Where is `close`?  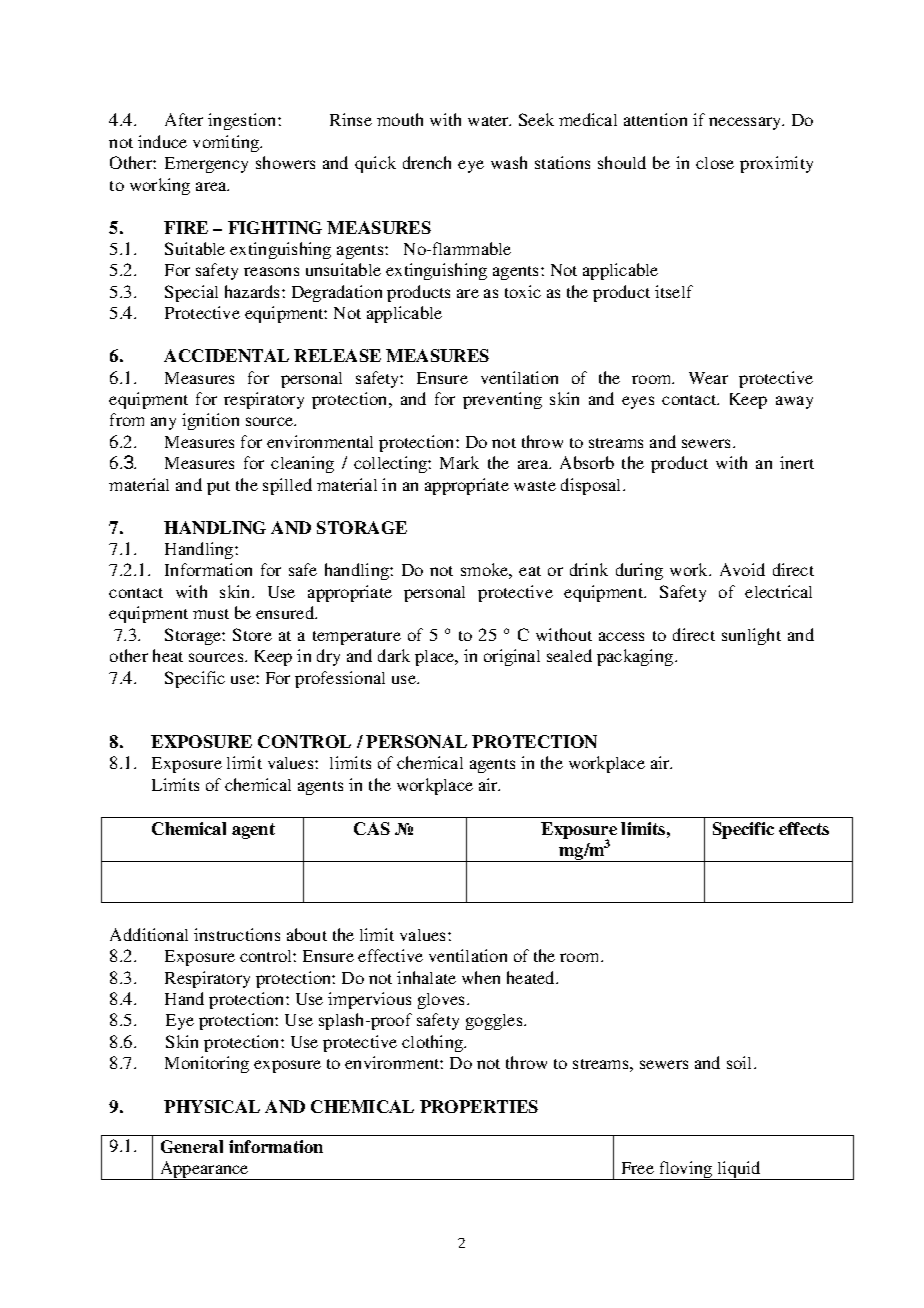 close is located at coordinates (715, 163).
